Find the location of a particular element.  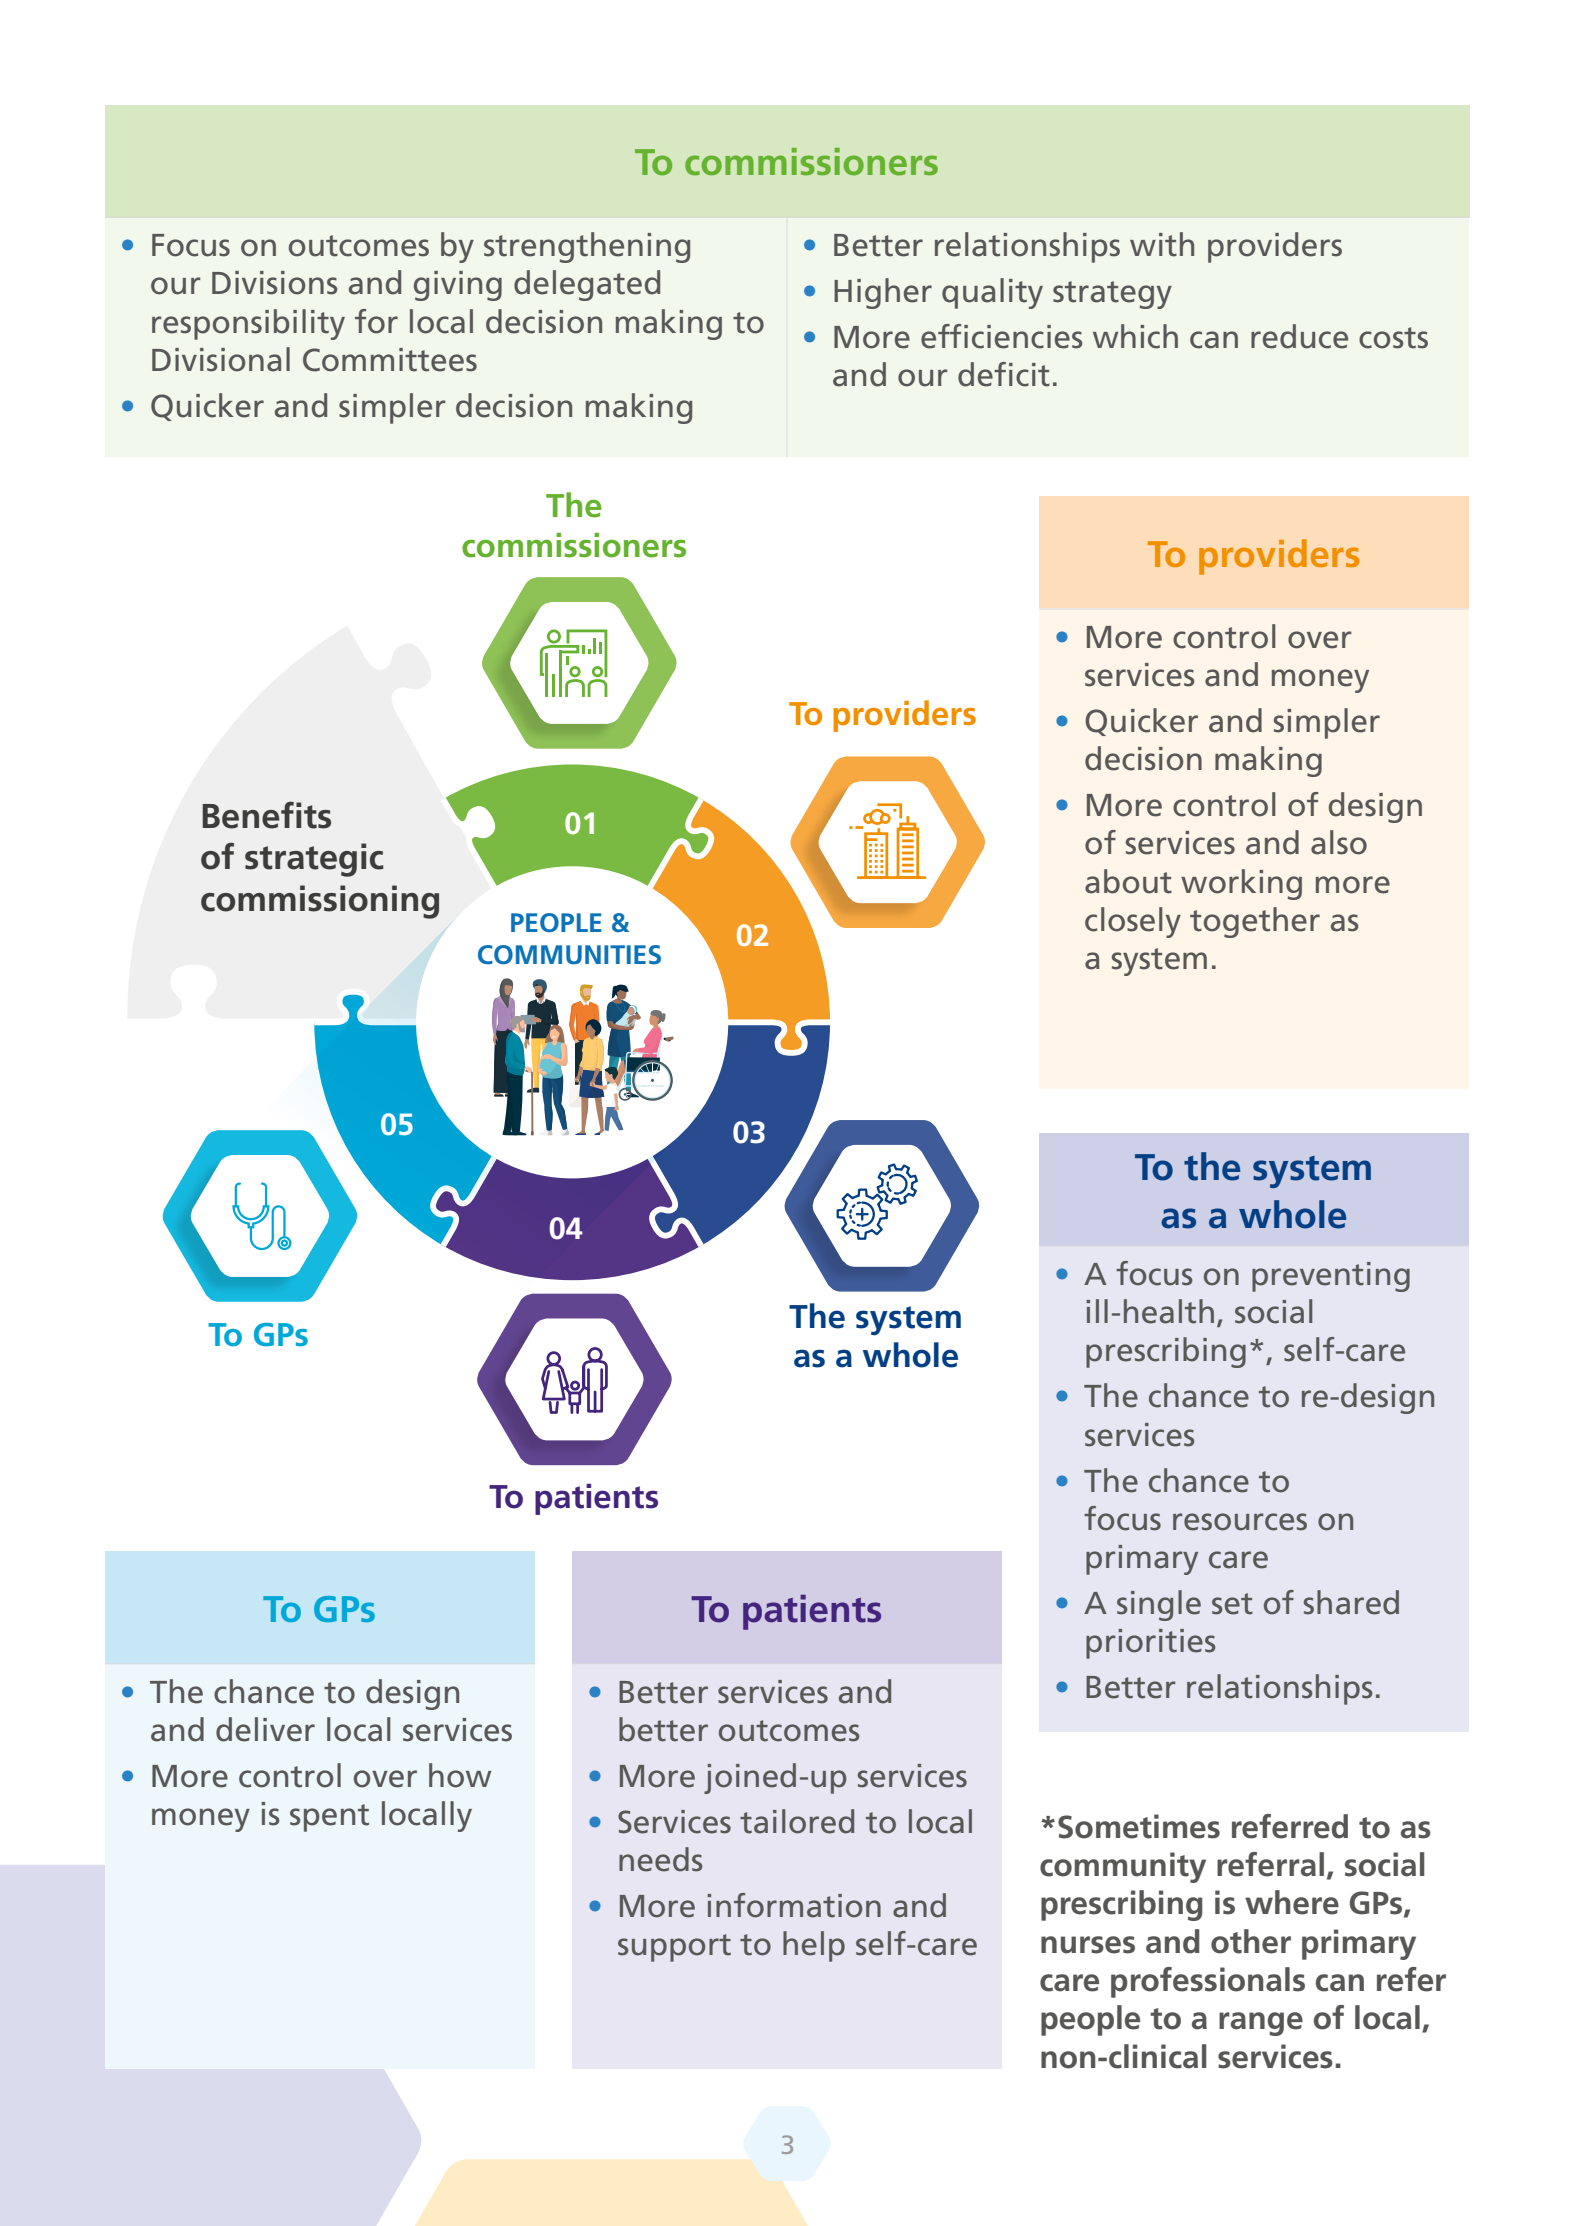

spent is located at coordinates (329, 1818).
